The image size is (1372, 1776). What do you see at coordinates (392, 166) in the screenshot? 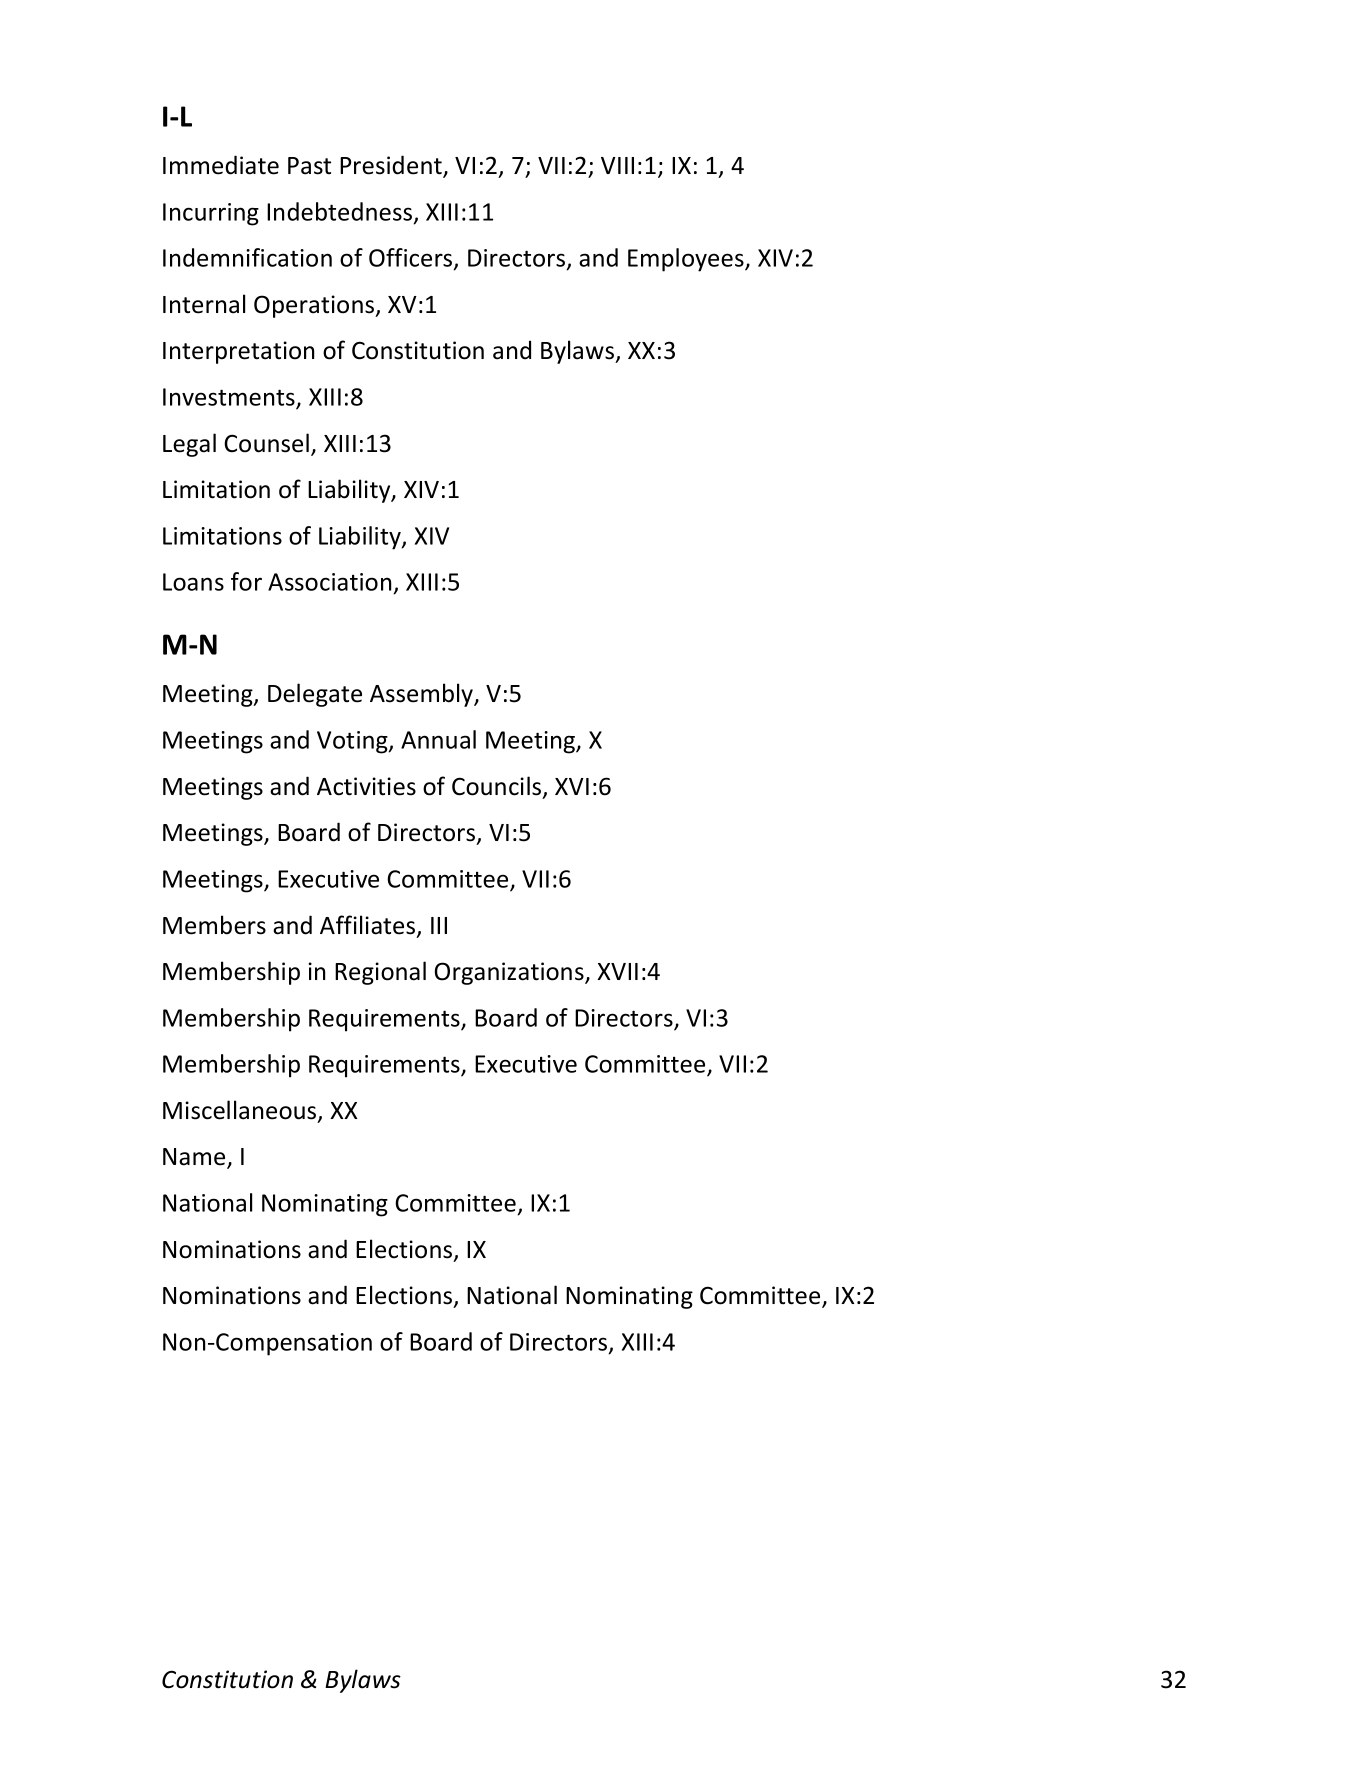
I see `President` at bounding box center [392, 166].
